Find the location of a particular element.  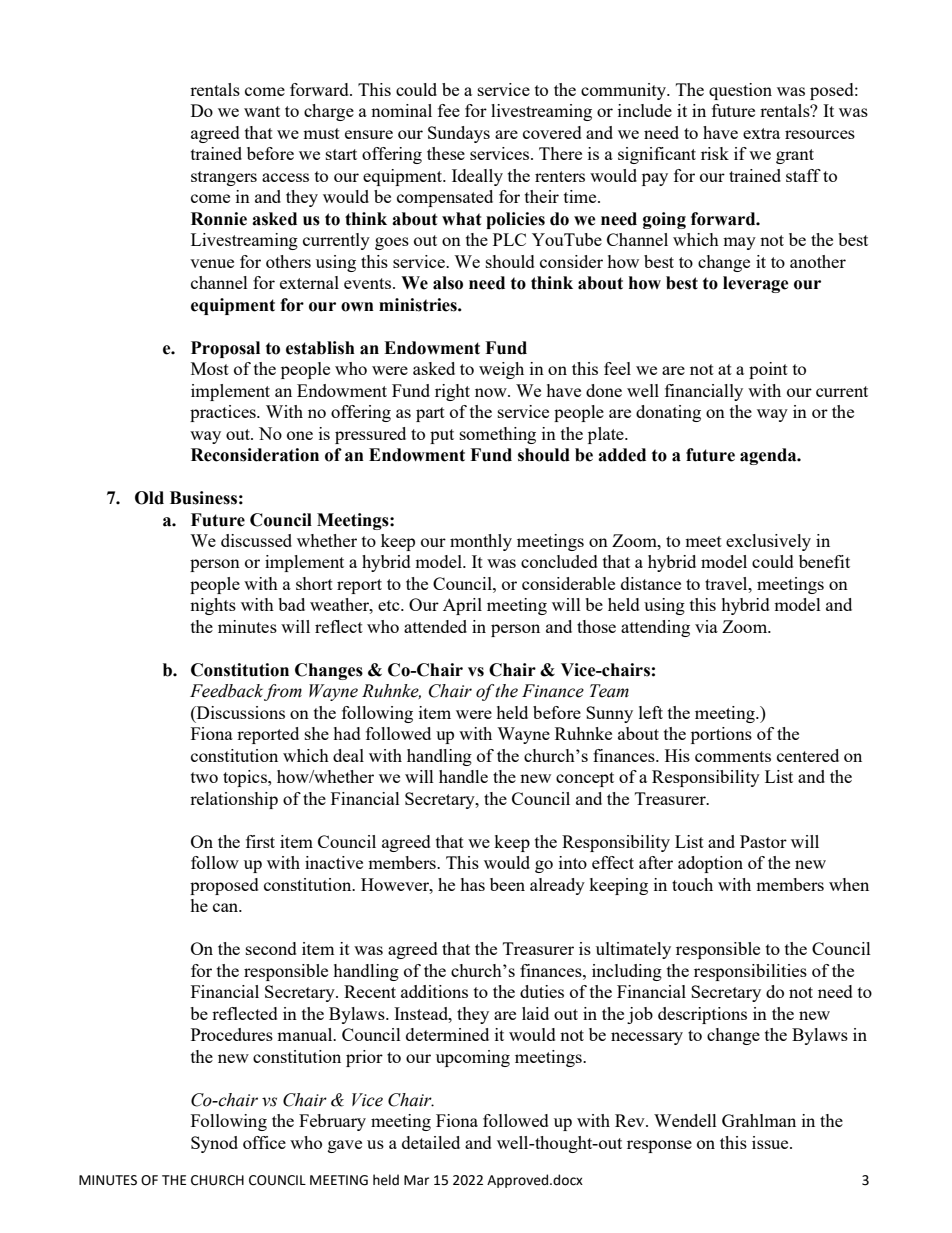

extra is located at coordinates (761, 133).
